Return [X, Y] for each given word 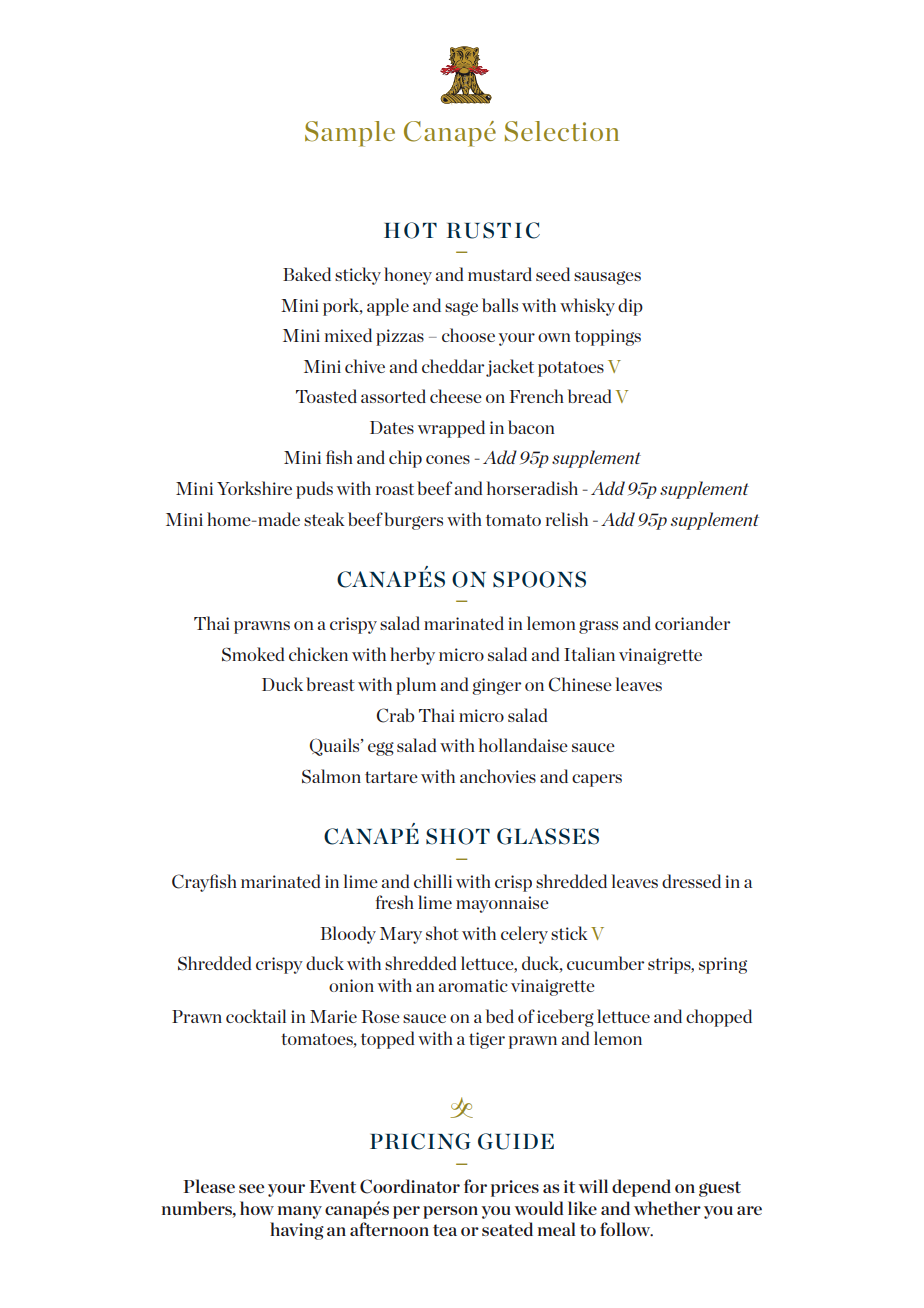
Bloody [348, 935]
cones [448, 459]
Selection [562, 131]
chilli [433, 881]
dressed [691, 881]
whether [667, 1208]
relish [567, 519]
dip [630, 307]
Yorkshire [254, 488]
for [475, 1186]
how [257, 1208]
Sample [350, 134]
